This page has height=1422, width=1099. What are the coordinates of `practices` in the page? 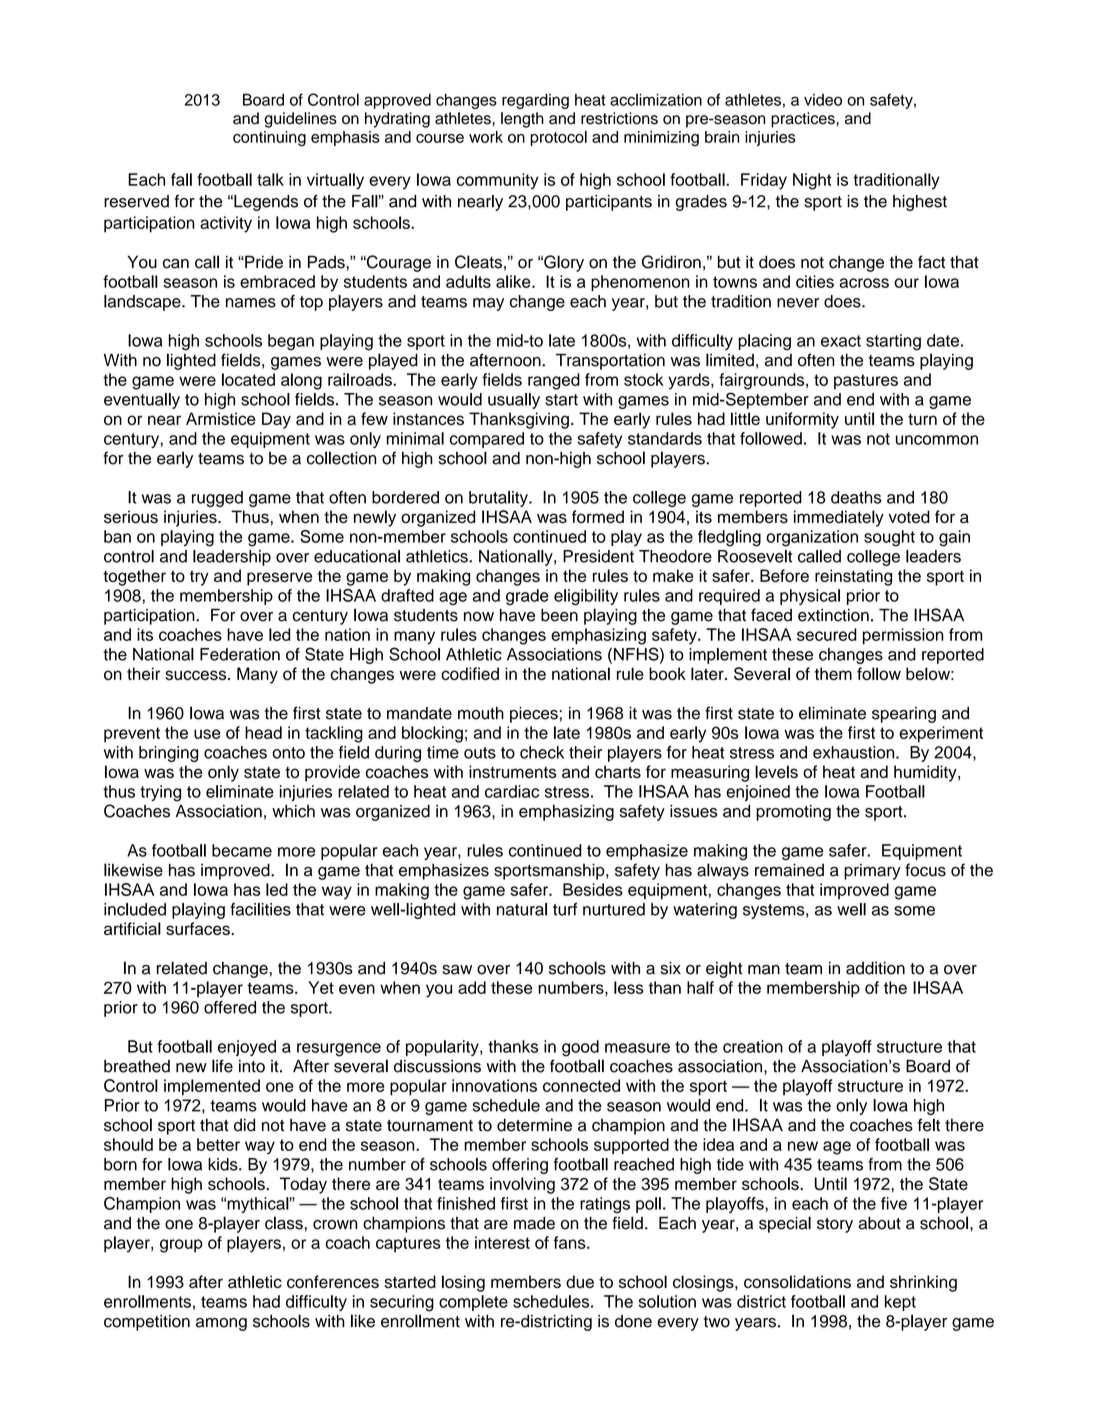 It's located at (804, 120).
